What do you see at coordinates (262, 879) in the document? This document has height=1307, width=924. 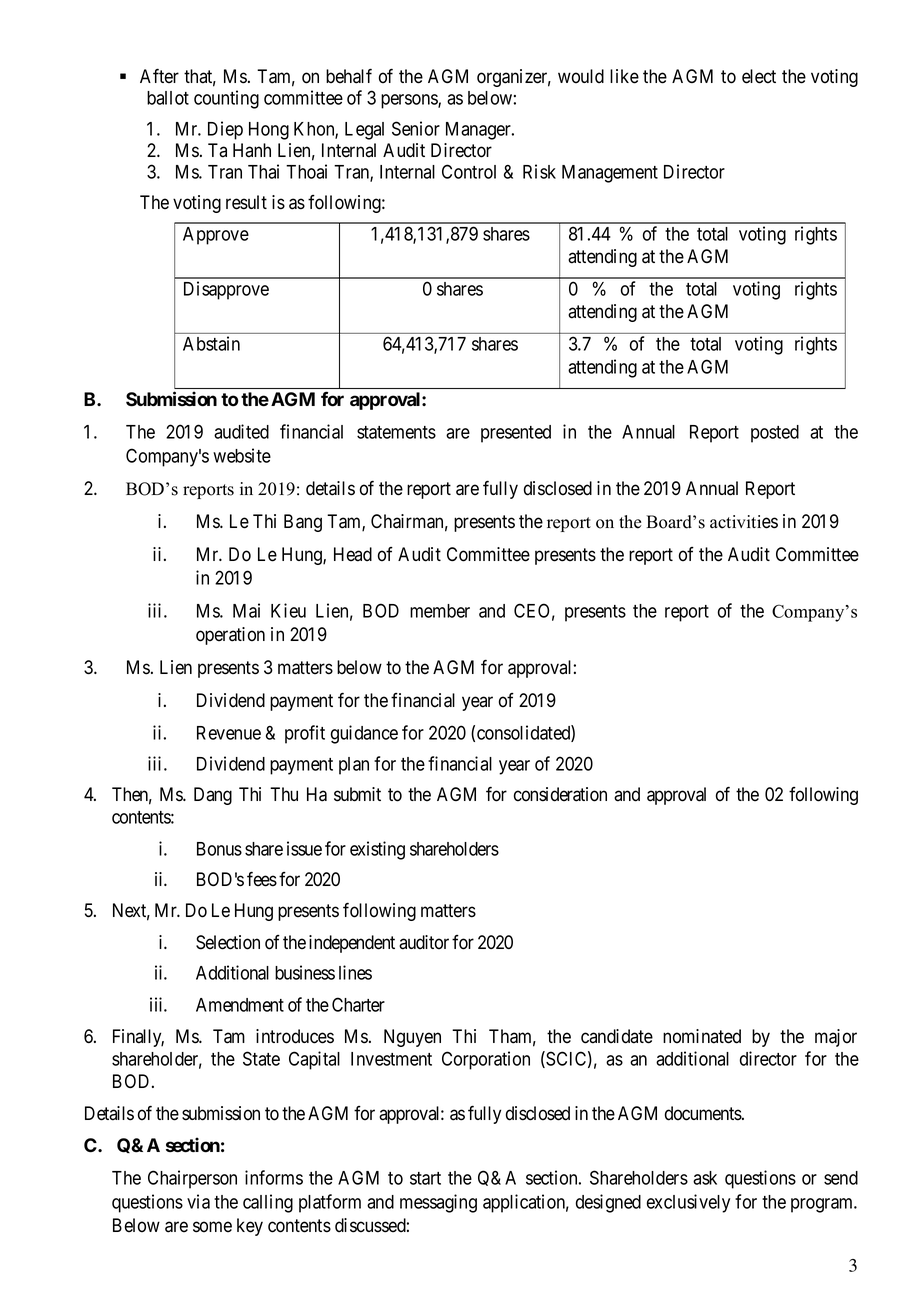 I see `fees` at bounding box center [262, 879].
